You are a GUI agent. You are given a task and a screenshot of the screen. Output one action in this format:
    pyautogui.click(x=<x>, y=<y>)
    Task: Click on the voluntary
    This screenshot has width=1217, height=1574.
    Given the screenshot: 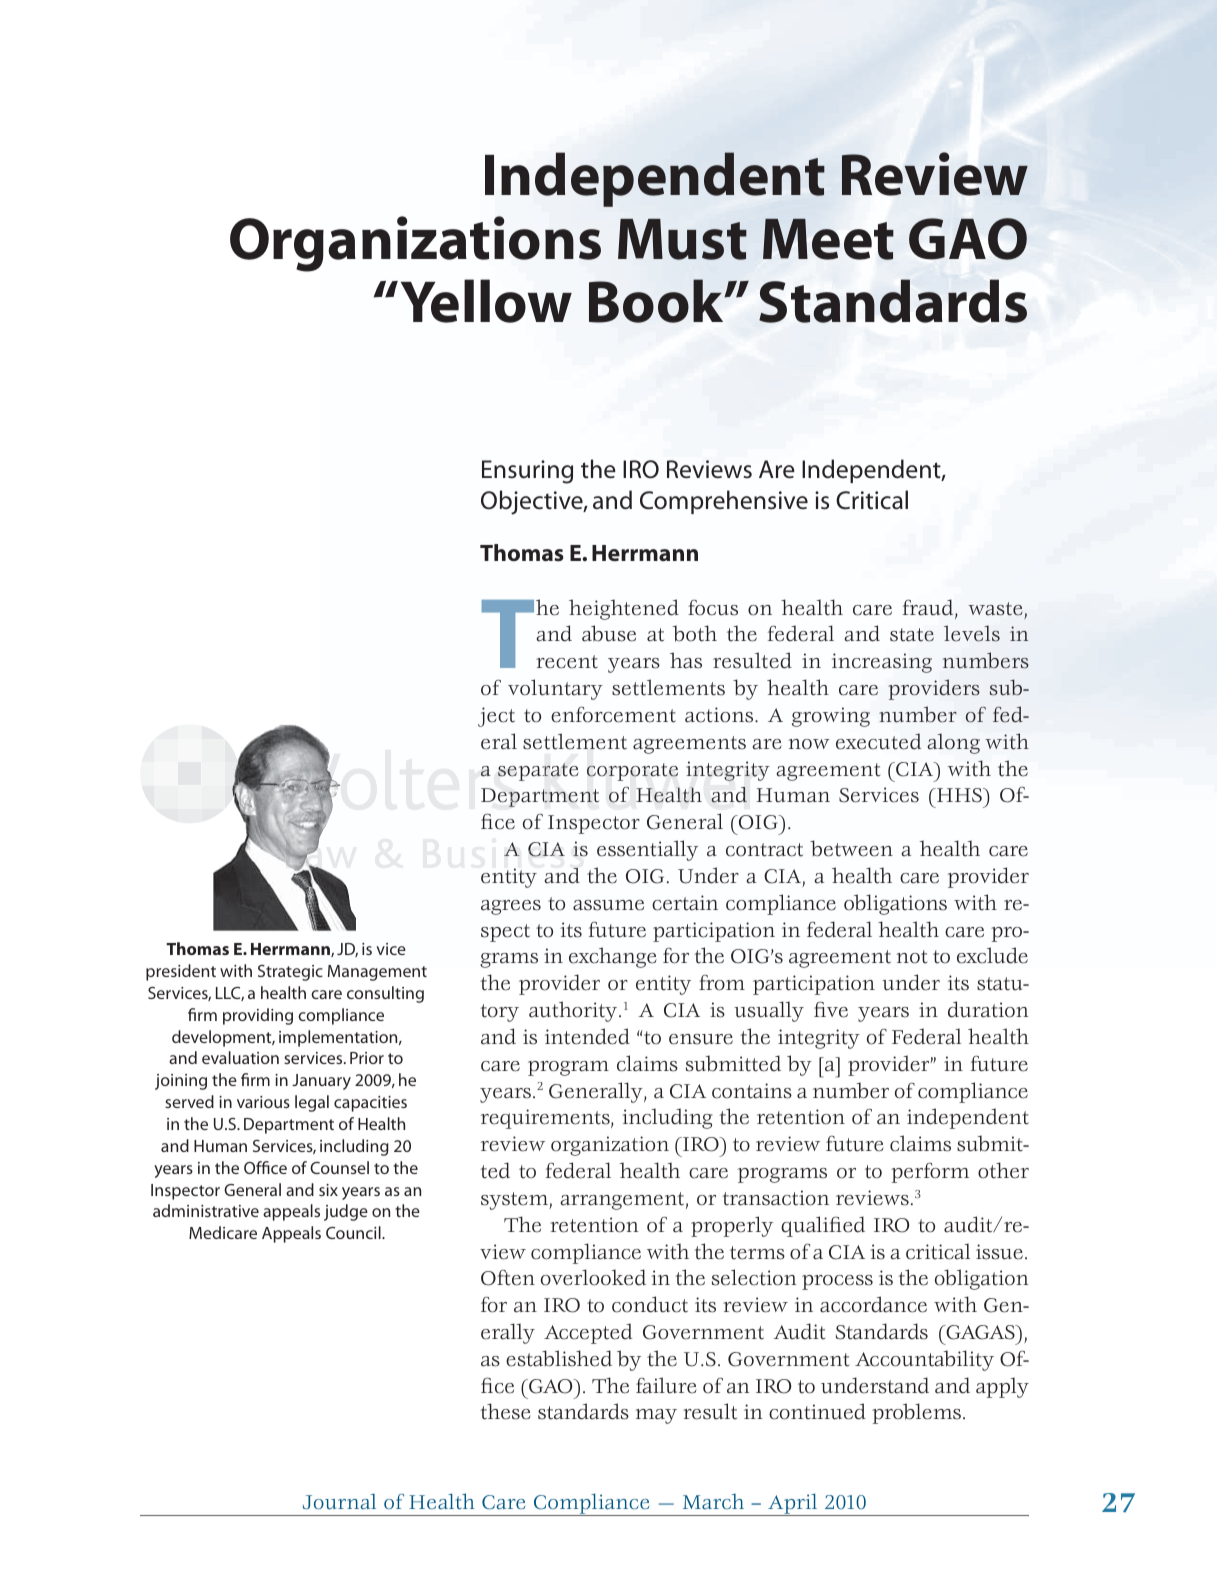 What is the action you would take?
    pyautogui.click(x=555, y=689)
